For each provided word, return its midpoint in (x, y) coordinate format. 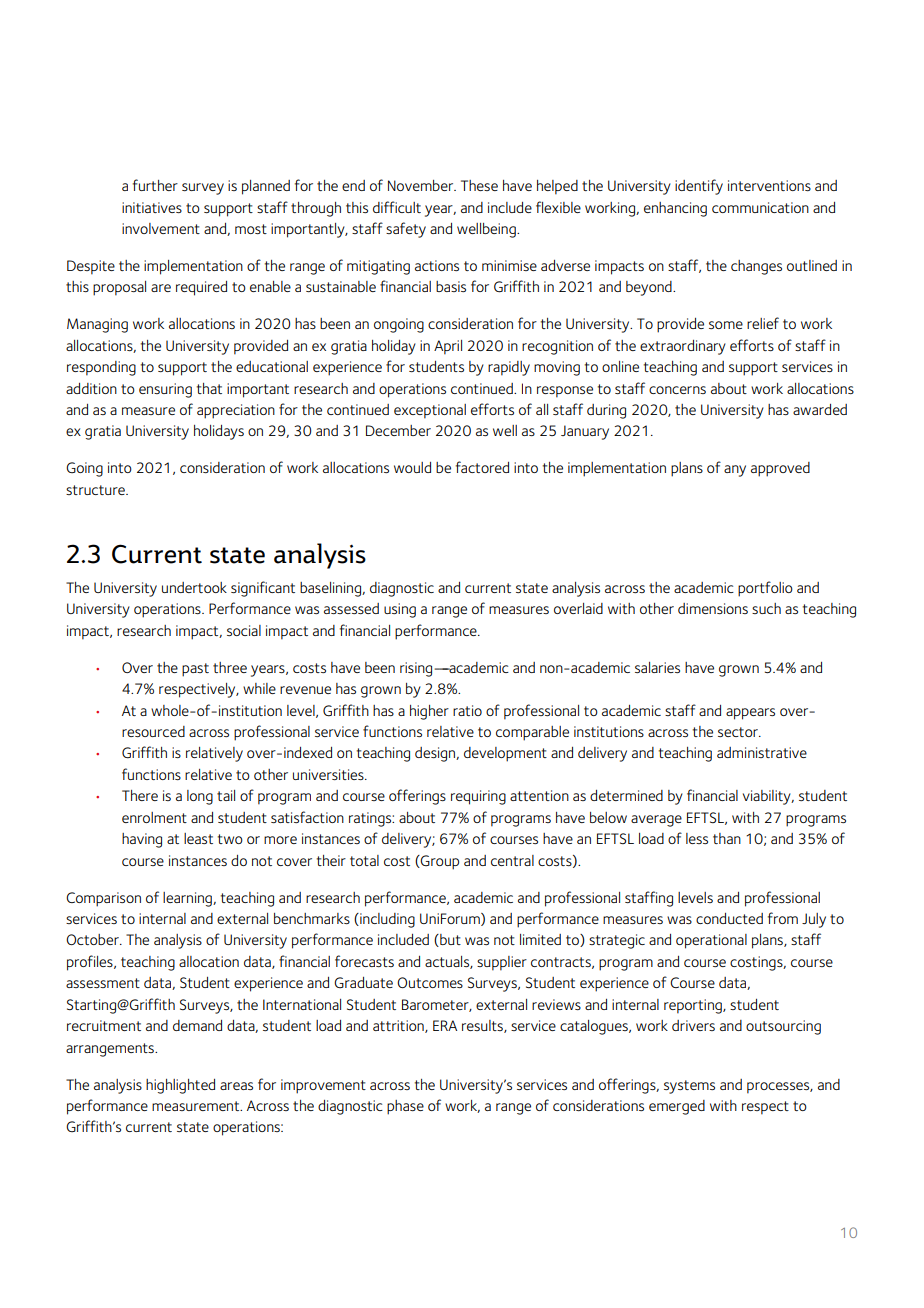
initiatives (152, 207)
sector (739, 732)
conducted (729, 918)
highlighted (180, 1086)
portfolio (765, 589)
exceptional (430, 411)
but (449, 940)
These (479, 185)
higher (429, 712)
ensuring (165, 390)
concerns (677, 390)
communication (760, 207)
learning (188, 899)
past (195, 670)
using (400, 610)
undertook (194, 587)
